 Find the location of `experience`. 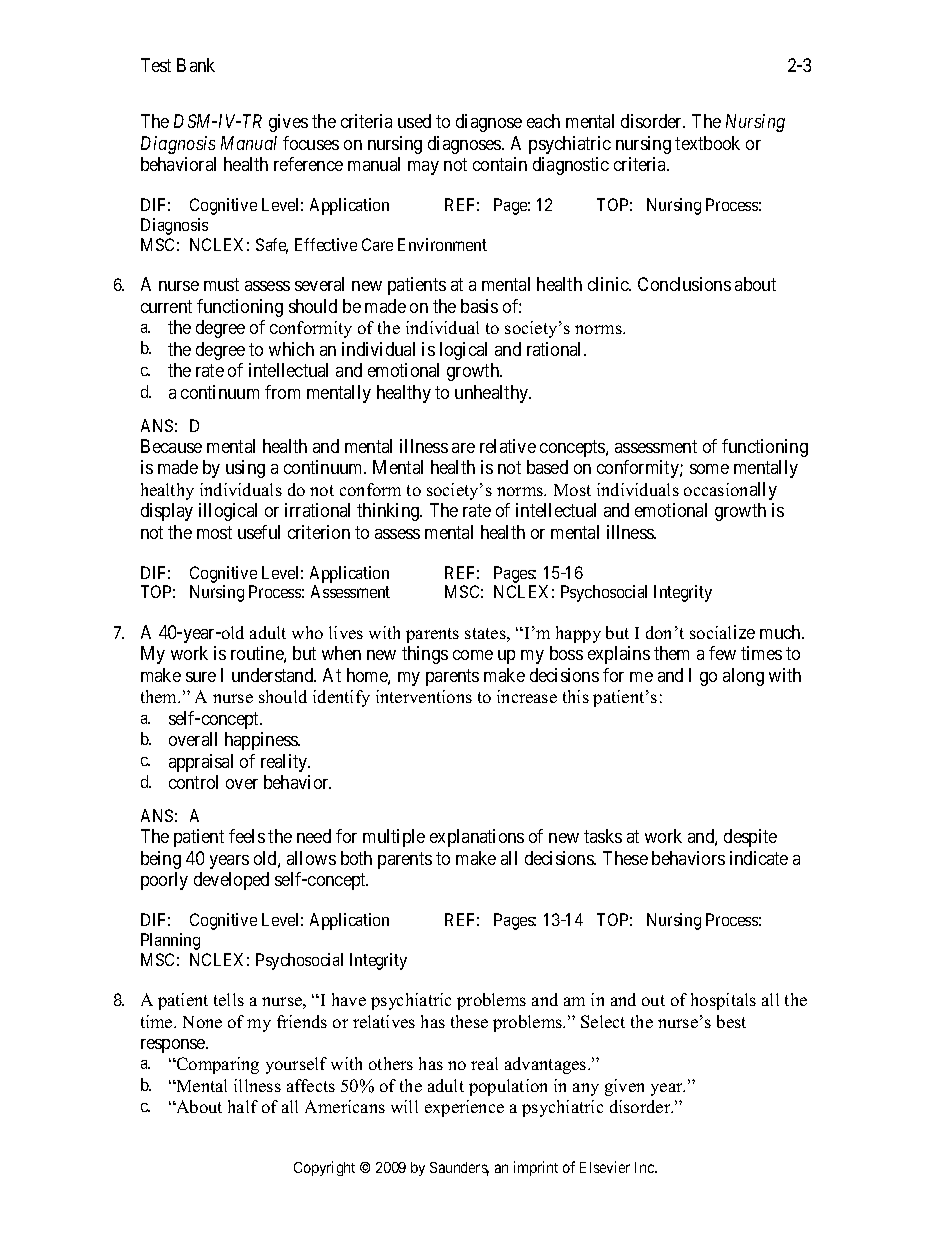

experience is located at coordinates (464, 1108).
